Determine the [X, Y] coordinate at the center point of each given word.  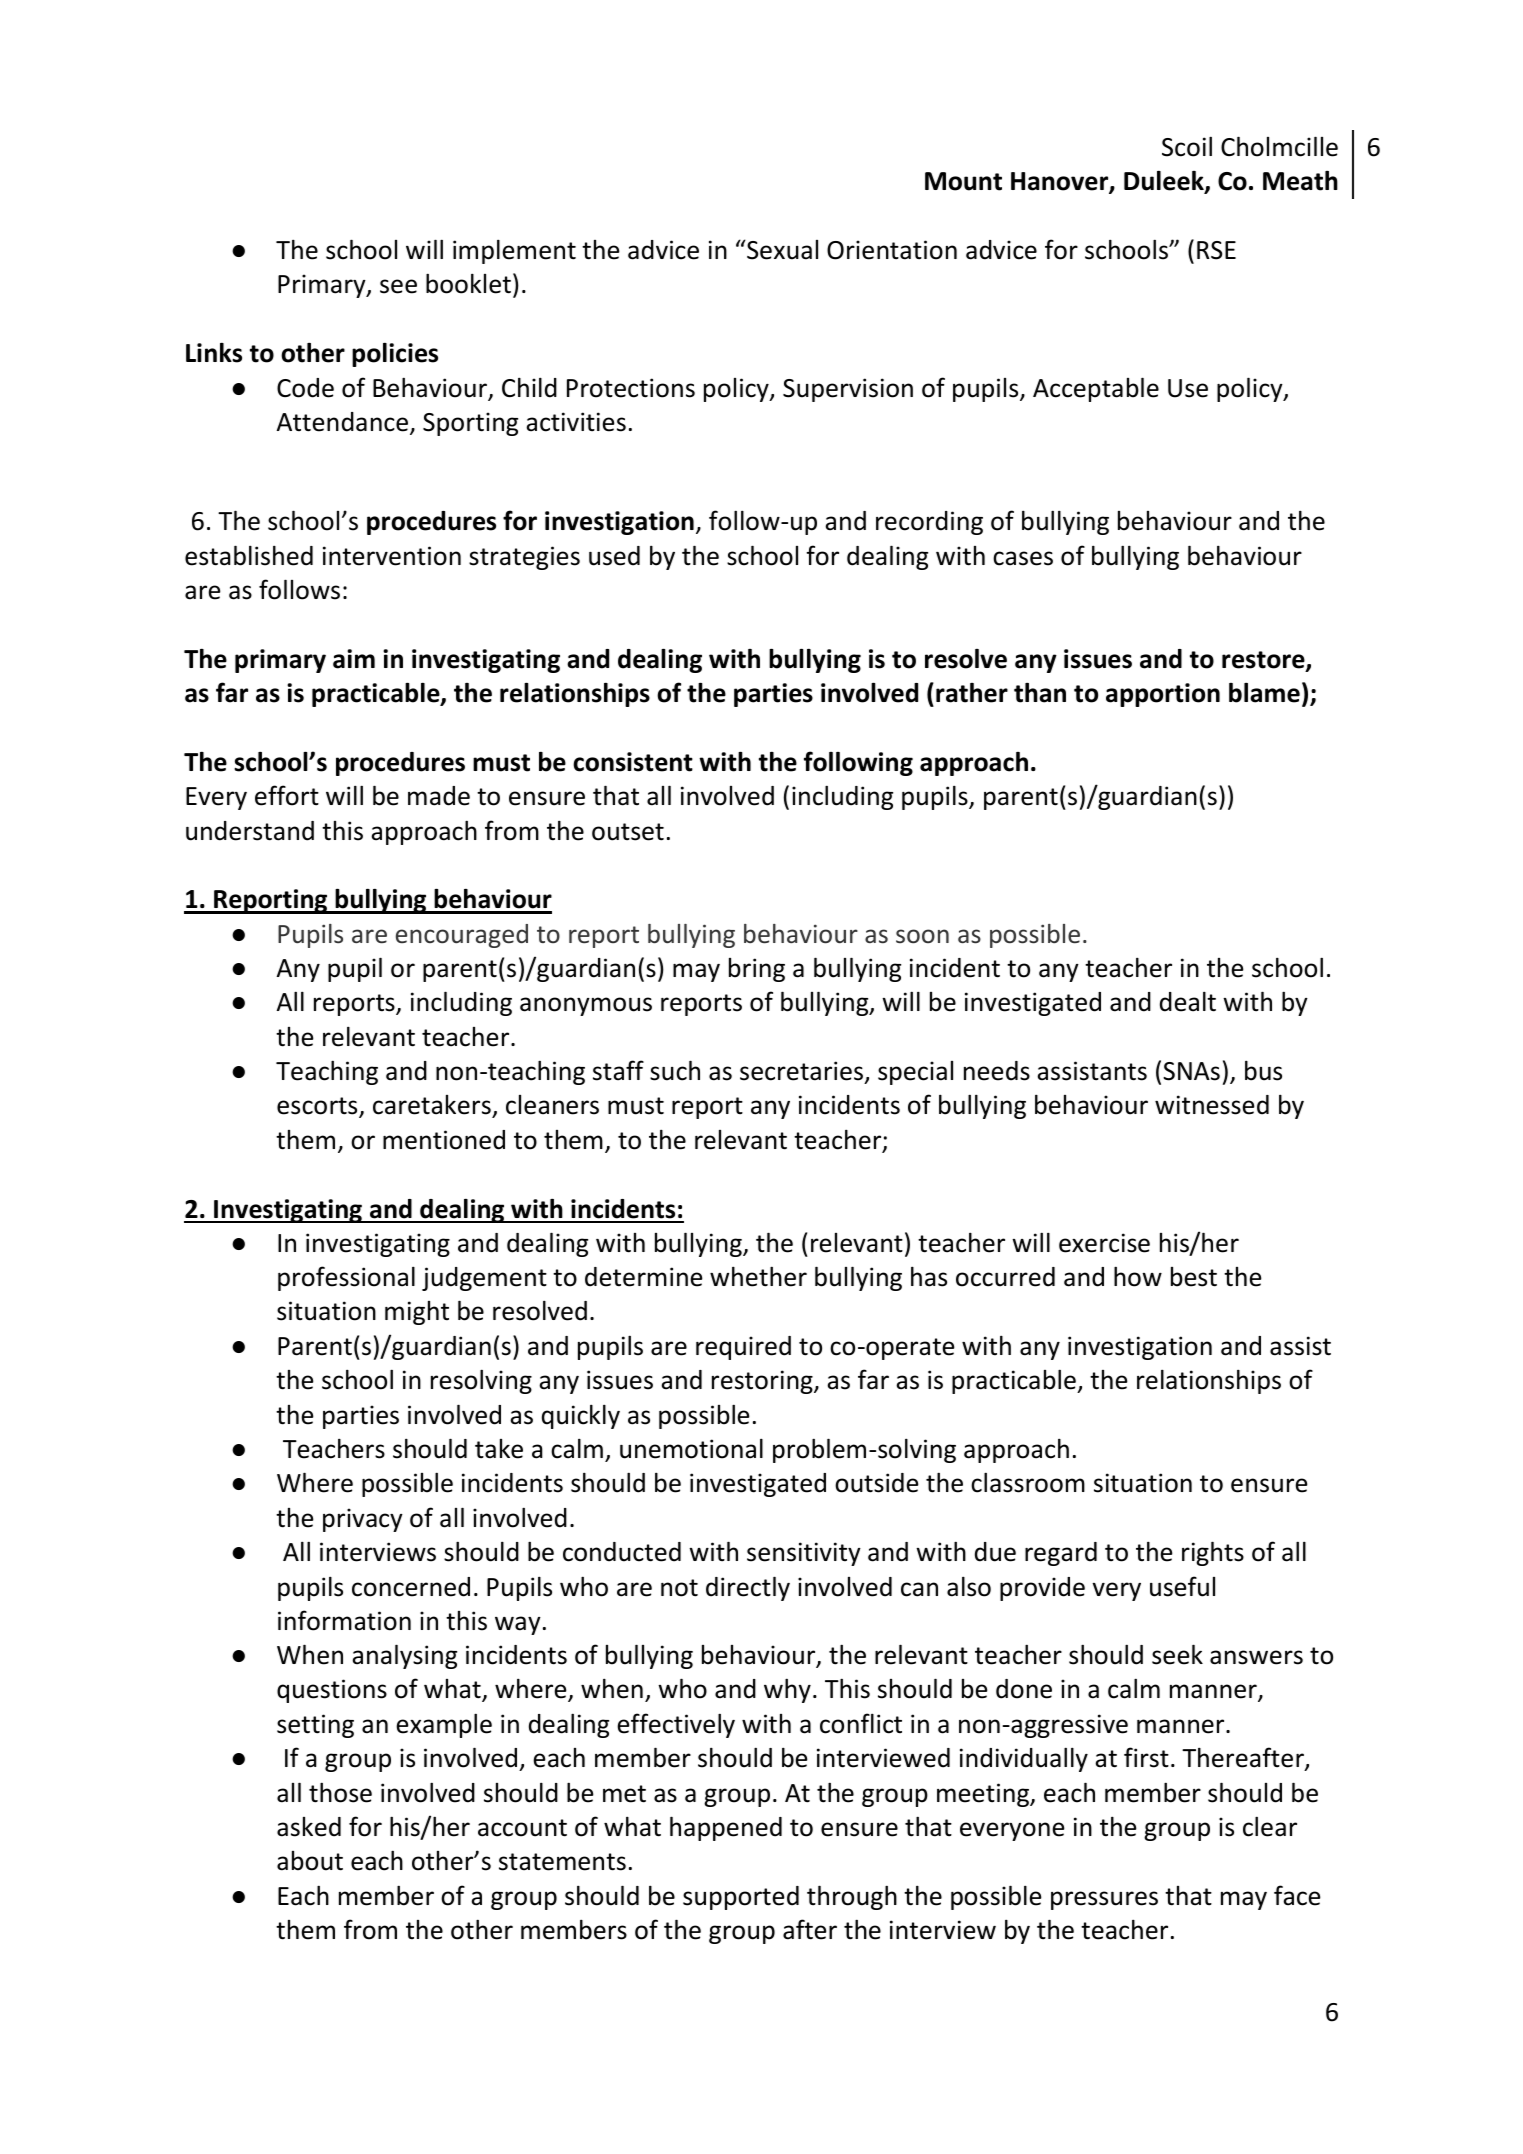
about [310, 1861]
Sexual [781, 250]
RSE [1216, 250]
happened [726, 1828]
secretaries [801, 1071]
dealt [1188, 1001]
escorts [318, 1107]
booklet [468, 283]
